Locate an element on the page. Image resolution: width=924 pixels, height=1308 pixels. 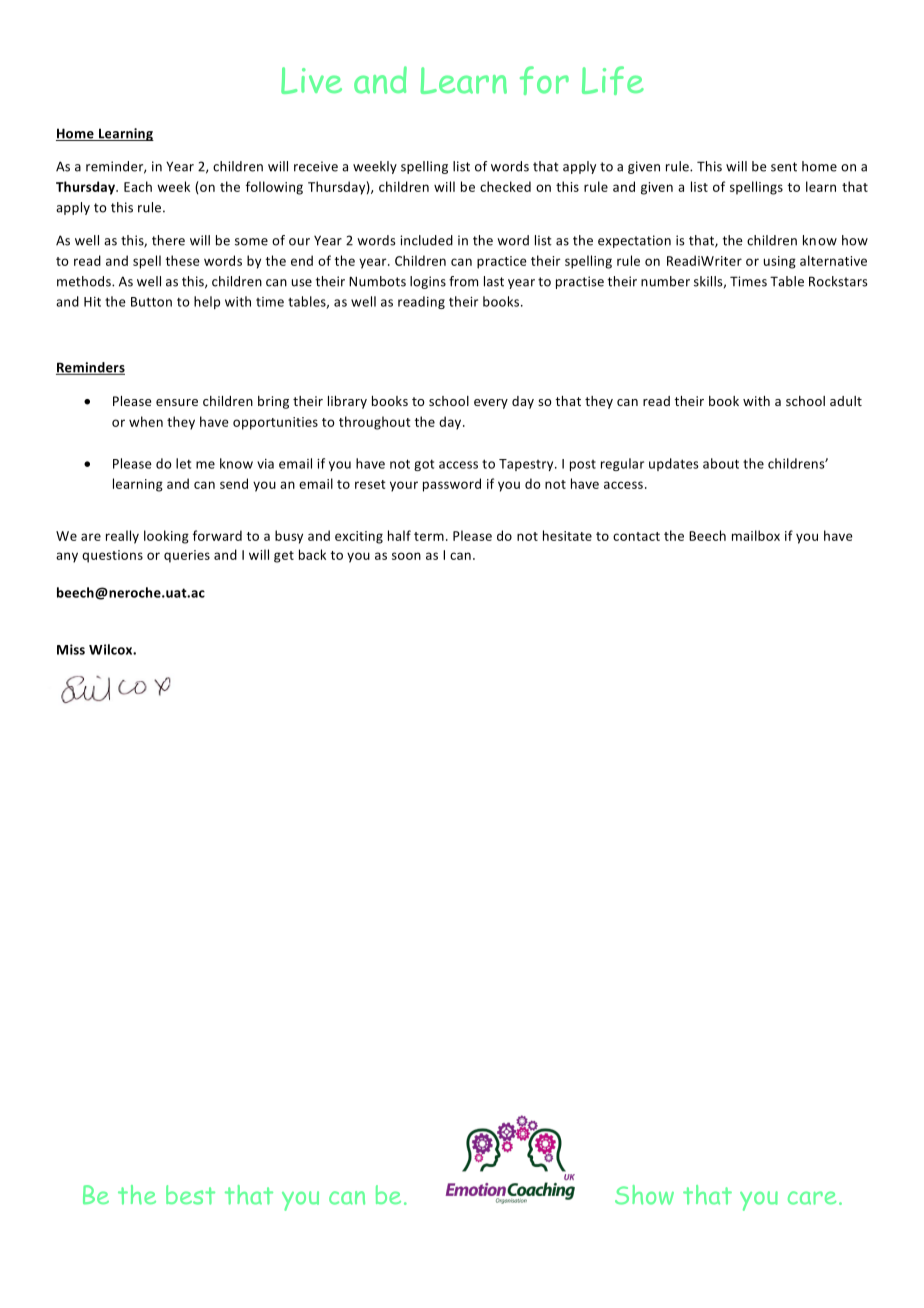
sent is located at coordinates (784, 167).
